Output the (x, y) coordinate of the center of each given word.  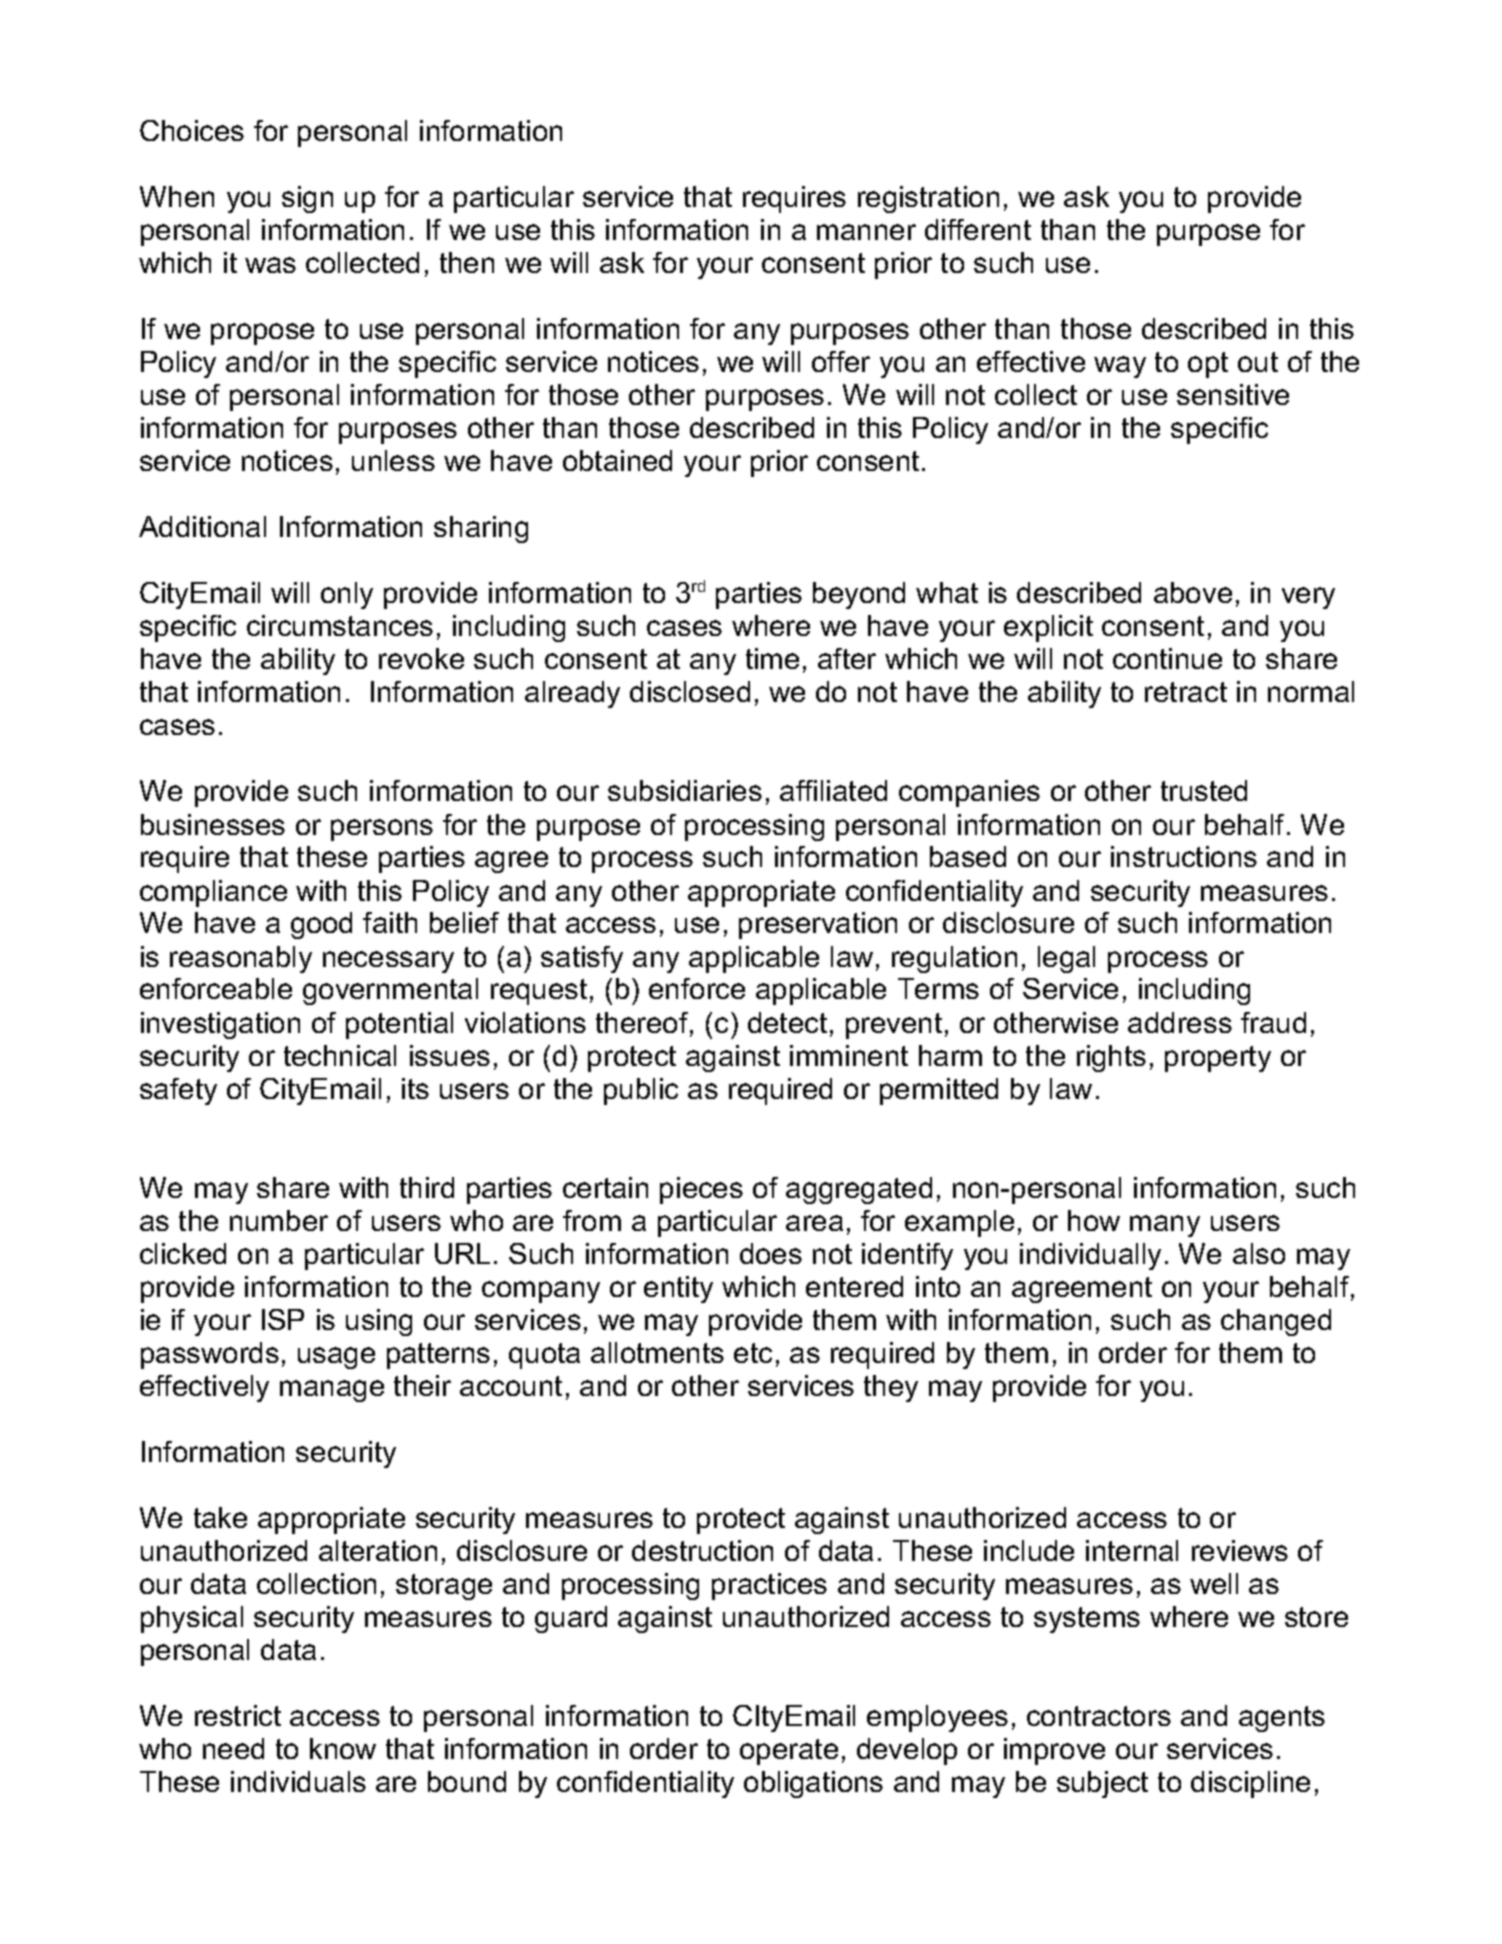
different (978, 229)
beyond (859, 595)
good (321, 925)
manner (866, 232)
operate (789, 1752)
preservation (818, 925)
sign (307, 199)
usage (336, 1358)
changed (1276, 1322)
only (347, 595)
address (1180, 1022)
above (1193, 592)
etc (753, 1353)
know (343, 1748)
